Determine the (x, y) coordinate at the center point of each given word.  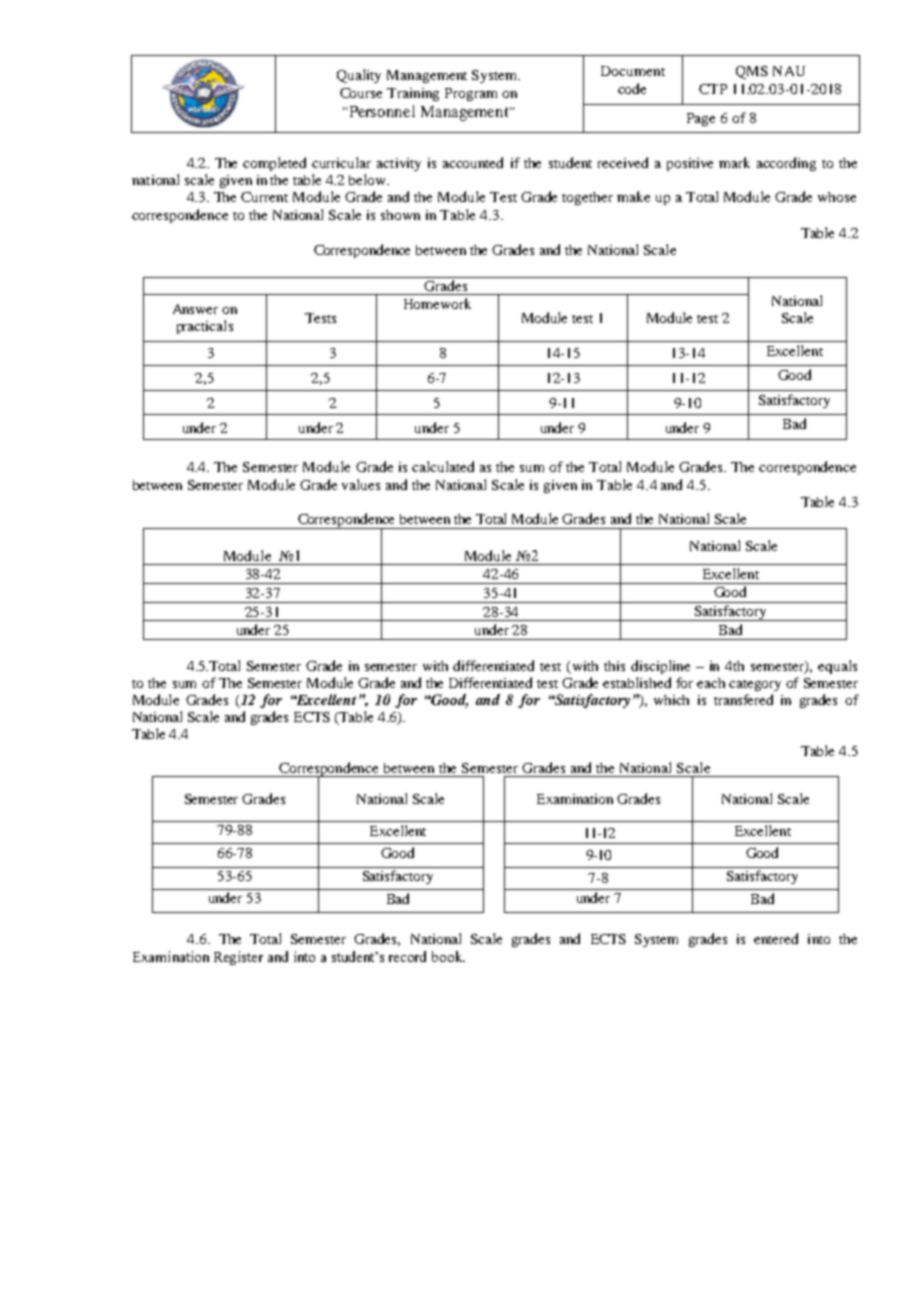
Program (471, 94)
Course (361, 93)
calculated (443, 466)
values (361, 484)
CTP (713, 89)
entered (776, 938)
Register (238, 958)
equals (837, 667)
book (448, 956)
